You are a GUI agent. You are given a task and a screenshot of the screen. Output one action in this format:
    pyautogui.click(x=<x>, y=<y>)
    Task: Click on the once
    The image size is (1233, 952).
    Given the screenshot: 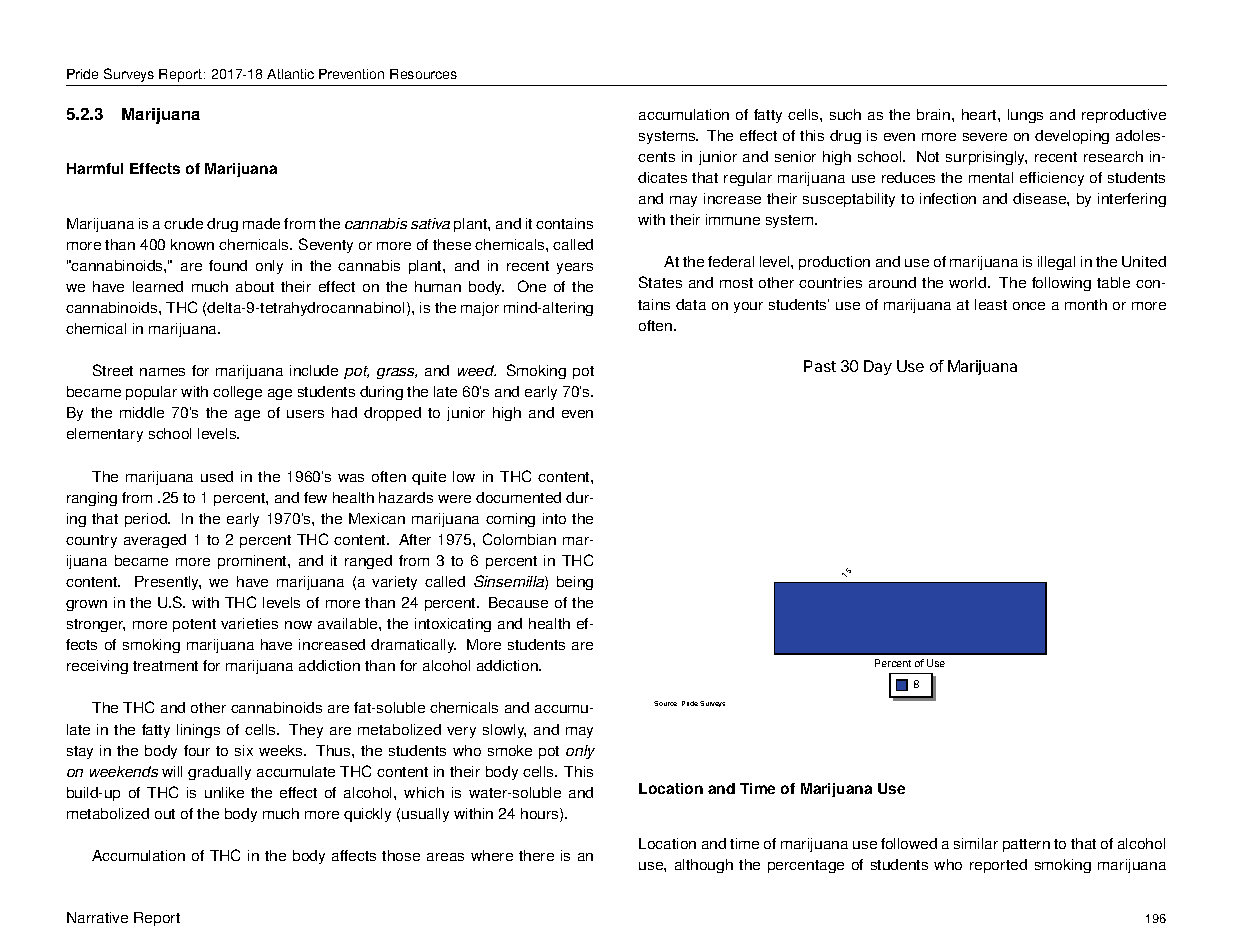 What is the action you would take?
    pyautogui.click(x=1029, y=306)
